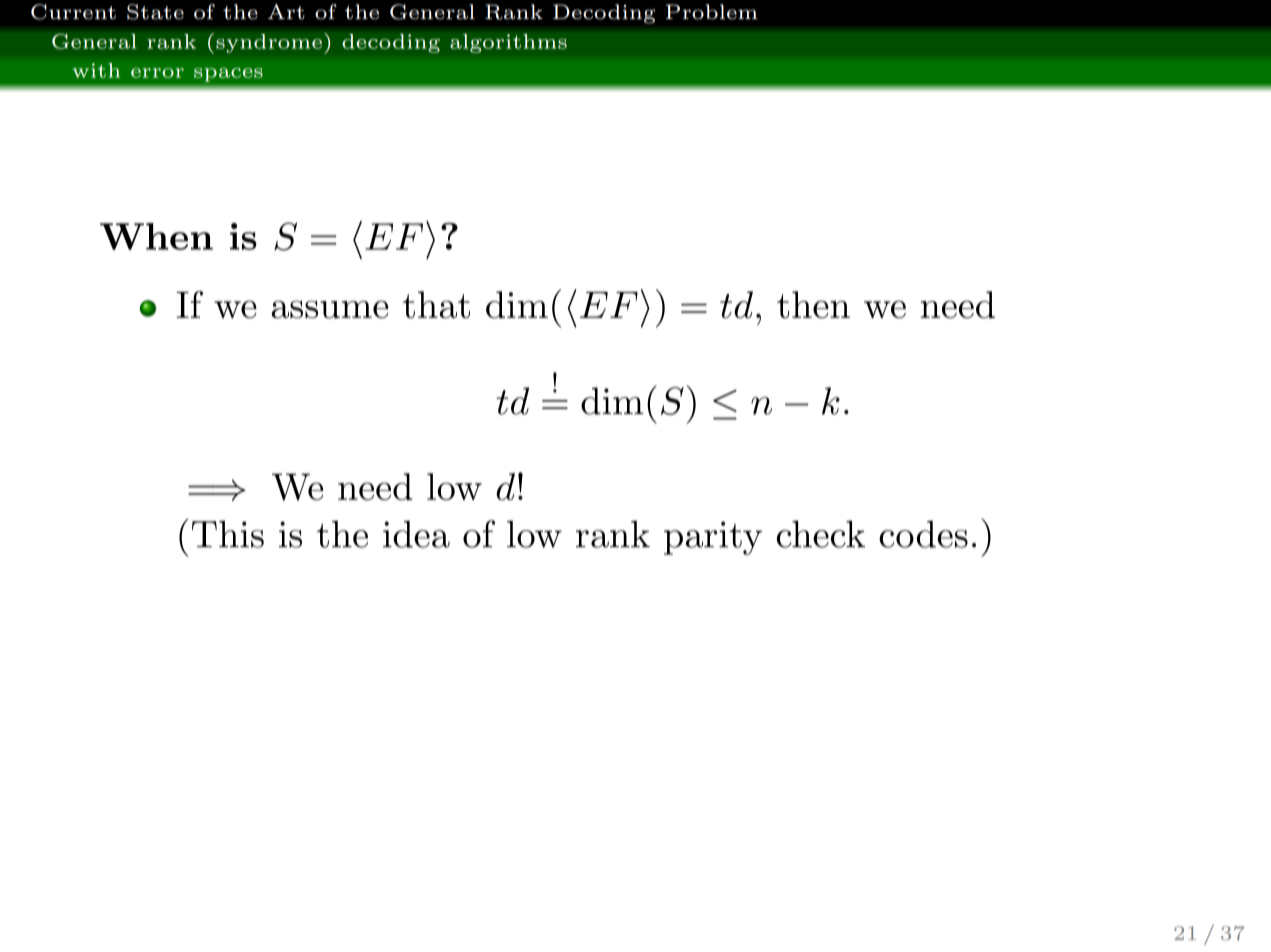  I want to click on check, so click(821, 534).
